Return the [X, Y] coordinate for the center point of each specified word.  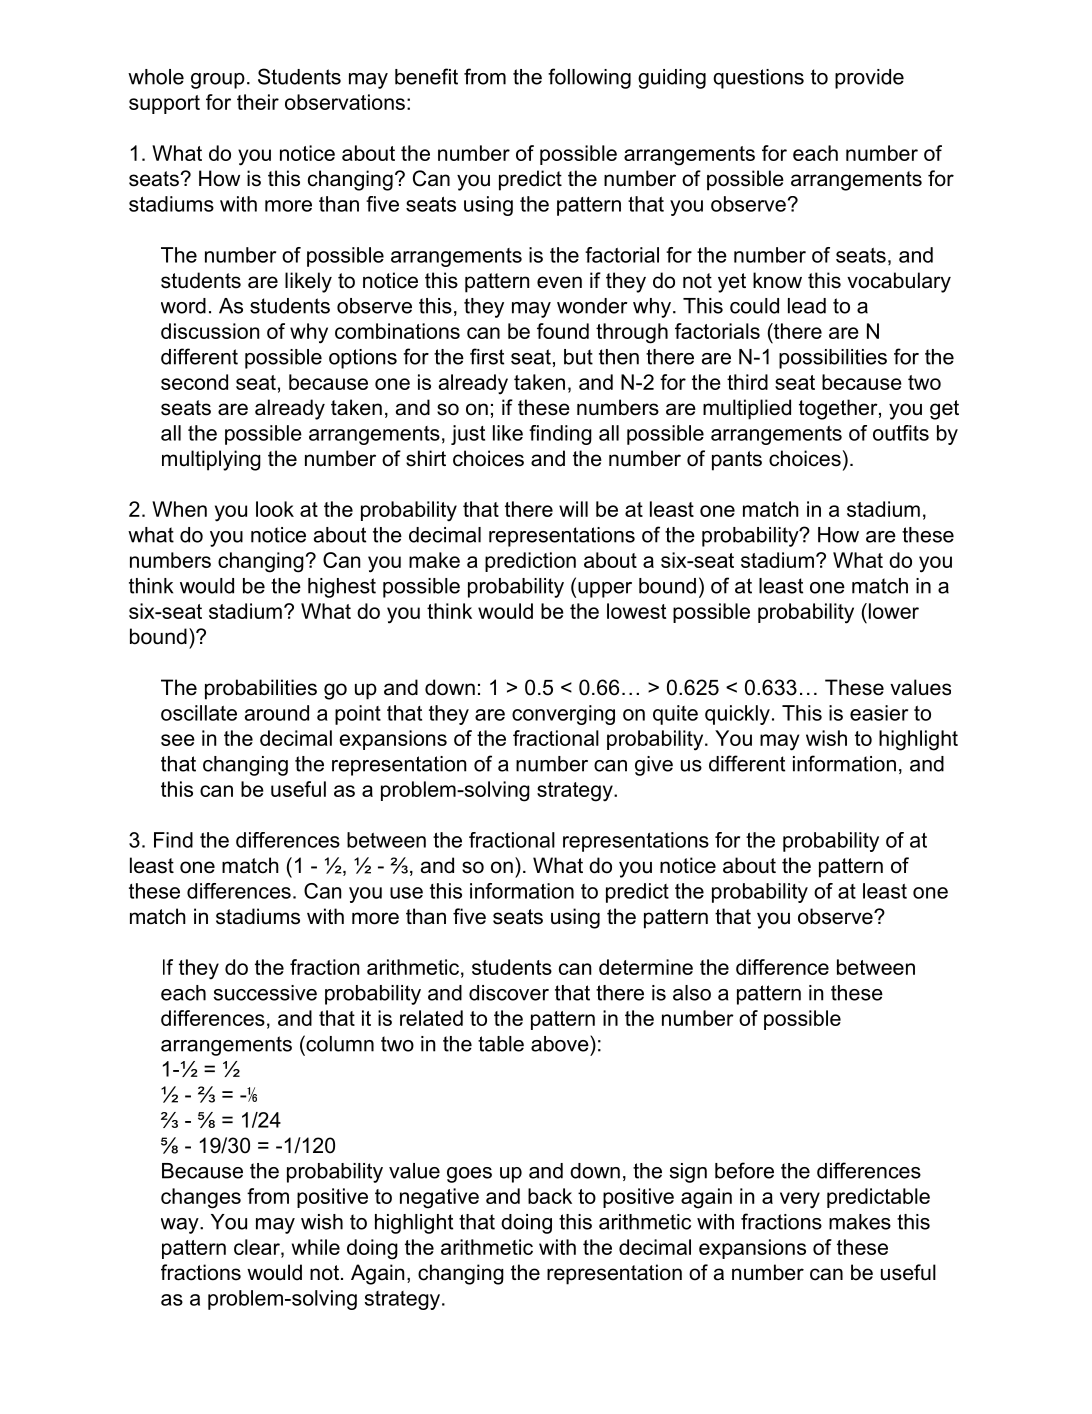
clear [258, 1247]
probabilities [261, 689]
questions [758, 79]
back [550, 1196]
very [800, 1200]
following [589, 78]
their [258, 102]
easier [879, 713]
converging [563, 715]
